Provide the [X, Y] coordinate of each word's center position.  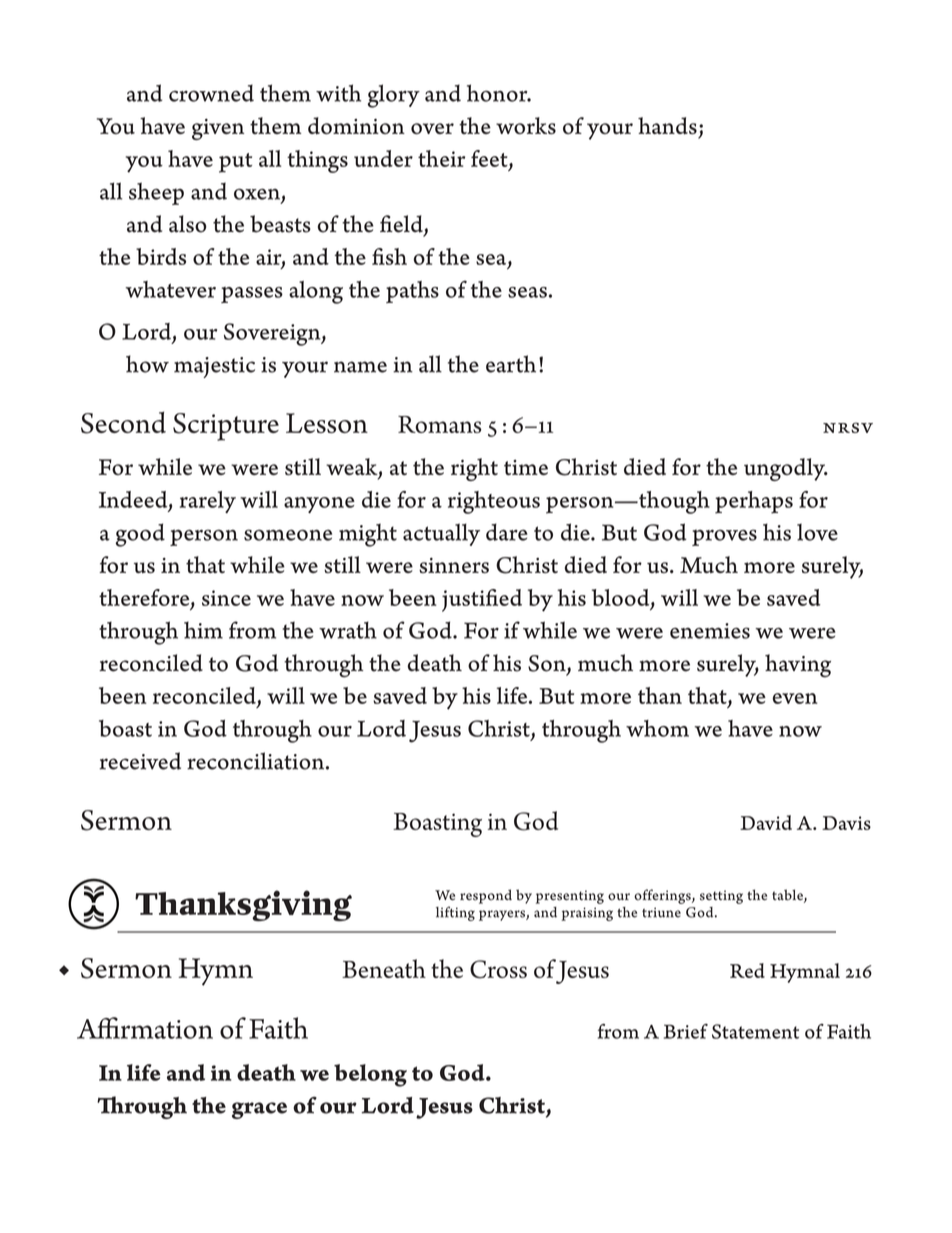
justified [482, 600]
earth [511, 364]
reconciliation [257, 761]
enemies [710, 631]
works [526, 125]
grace [259, 1110]
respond [486, 896]
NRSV [848, 427]
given [218, 129]
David [766, 822]
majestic [214, 367]
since [226, 598]
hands [667, 126]
